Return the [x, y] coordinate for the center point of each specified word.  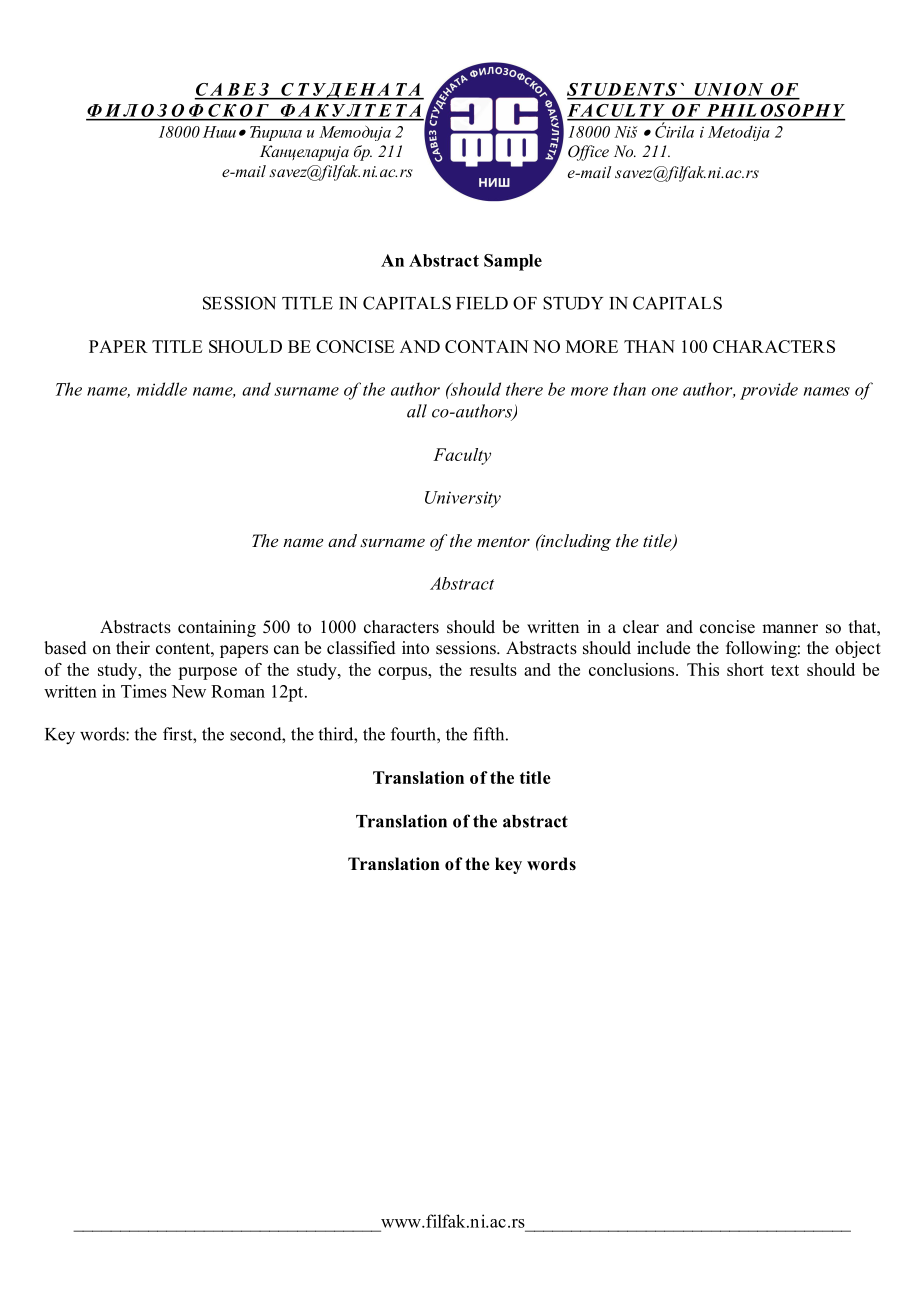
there [524, 389]
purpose [207, 673]
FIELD [482, 303]
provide [769, 391]
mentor [503, 542]
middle [162, 389]
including [575, 542]
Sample [513, 262]
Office [588, 153]
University [463, 499]
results [493, 669]
